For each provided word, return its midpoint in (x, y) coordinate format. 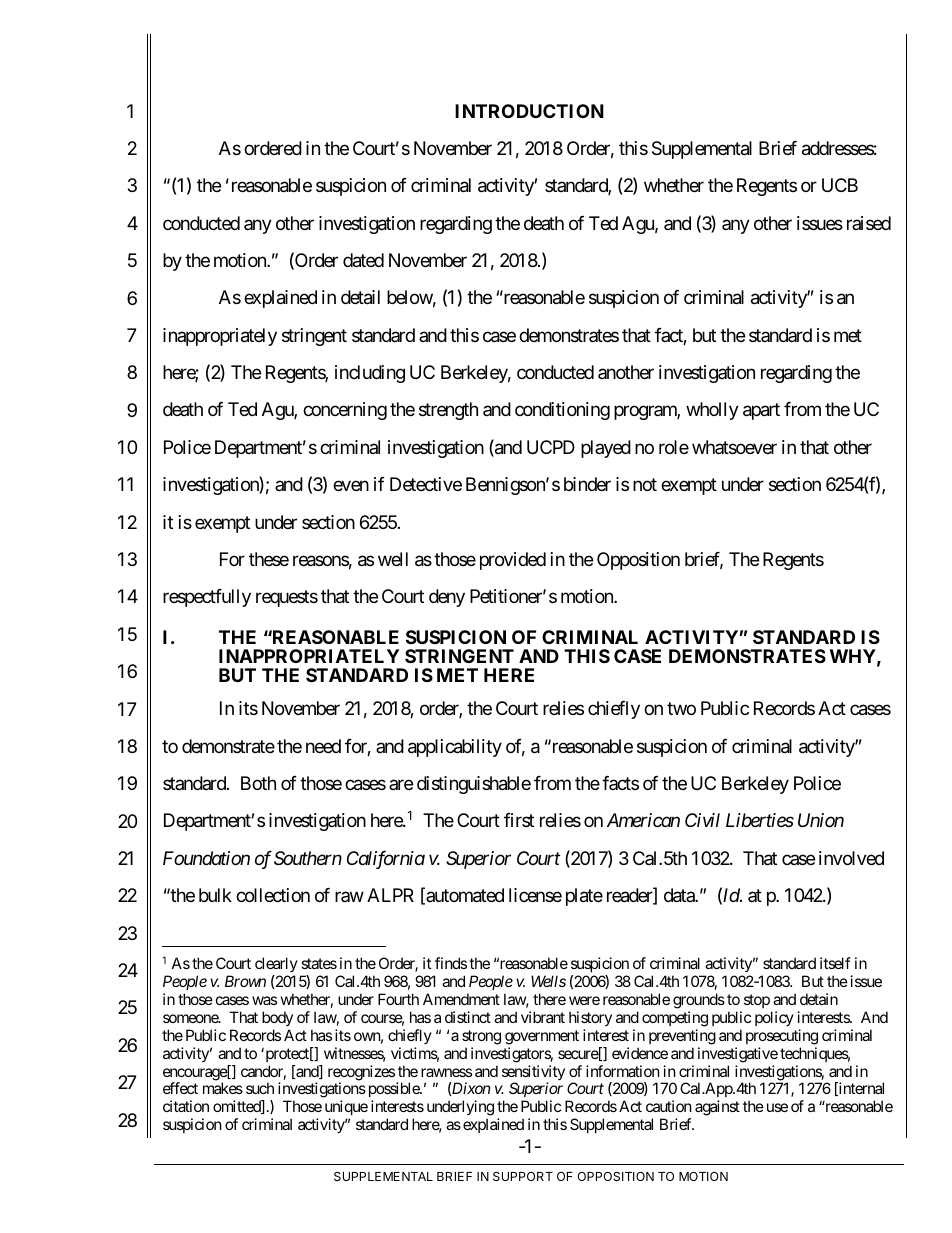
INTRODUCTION (529, 111)
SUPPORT (523, 1176)
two (681, 709)
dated (363, 260)
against (717, 1108)
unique (346, 1109)
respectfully (207, 598)
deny (447, 598)
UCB (840, 185)
